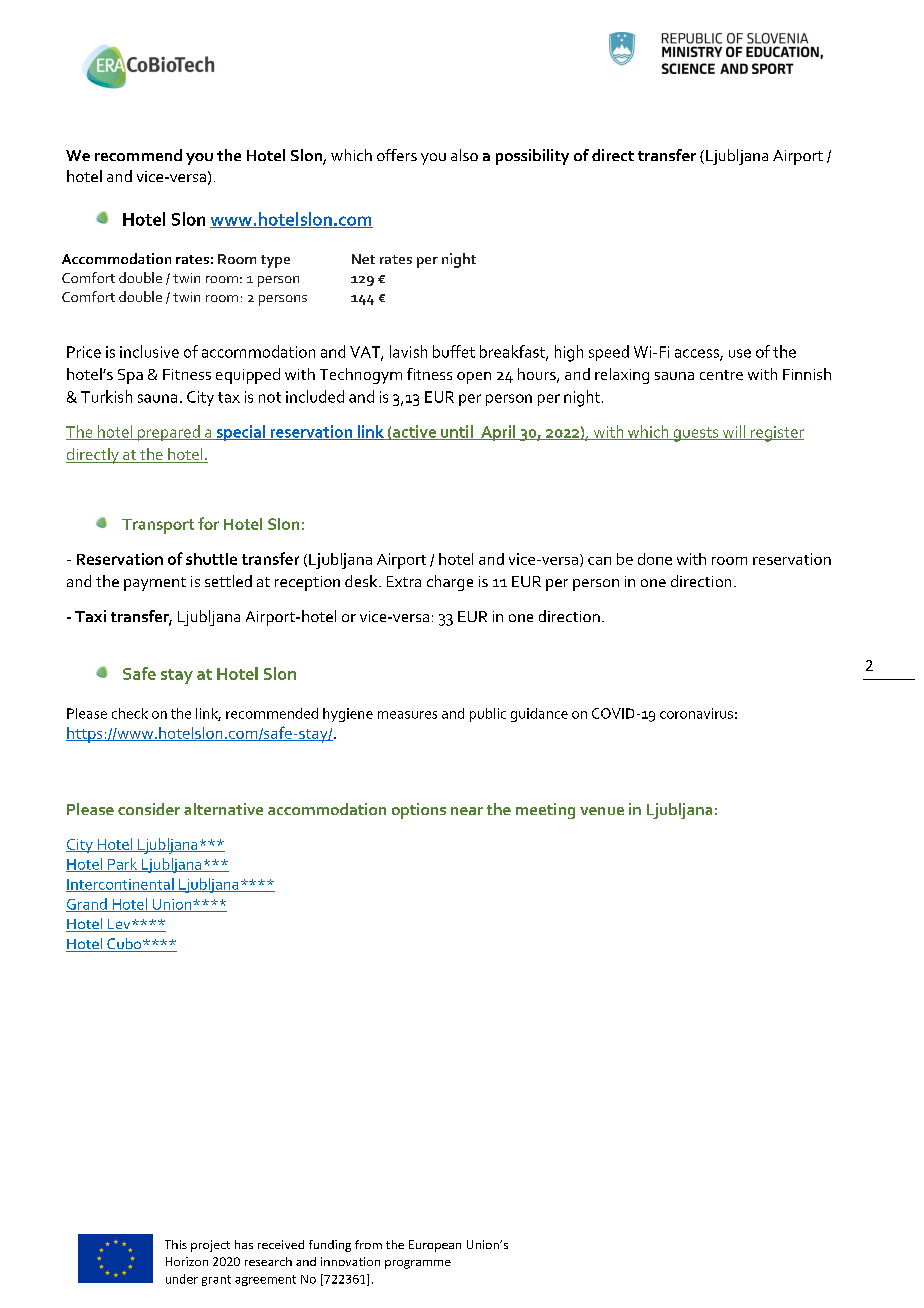  I want to click on also, so click(464, 155).
